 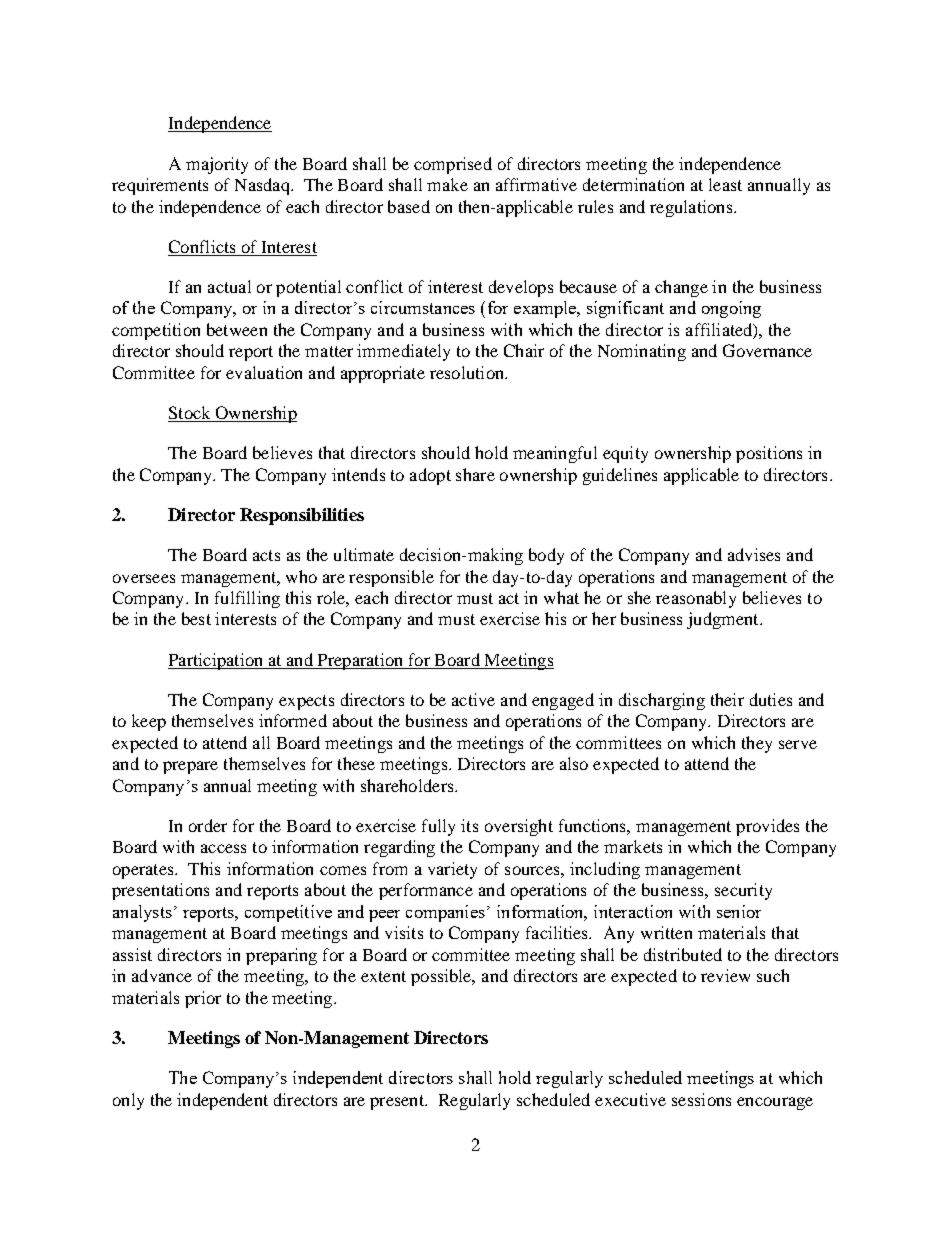 What do you see at coordinates (701, 1099) in the screenshot?
I see `sessions` at bounding box center [701, 1099].
